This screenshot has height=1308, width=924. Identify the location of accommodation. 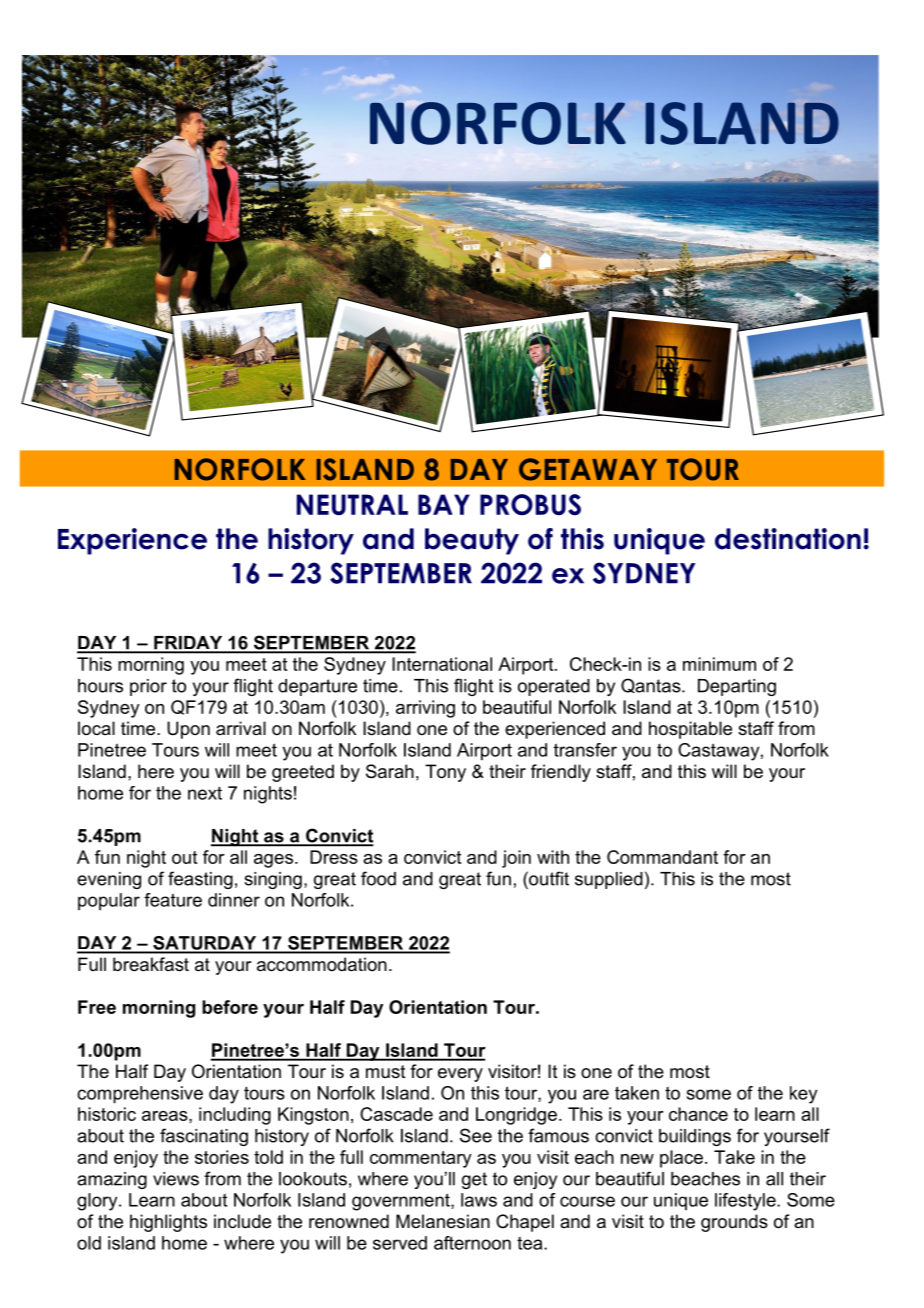
(322, 964).
